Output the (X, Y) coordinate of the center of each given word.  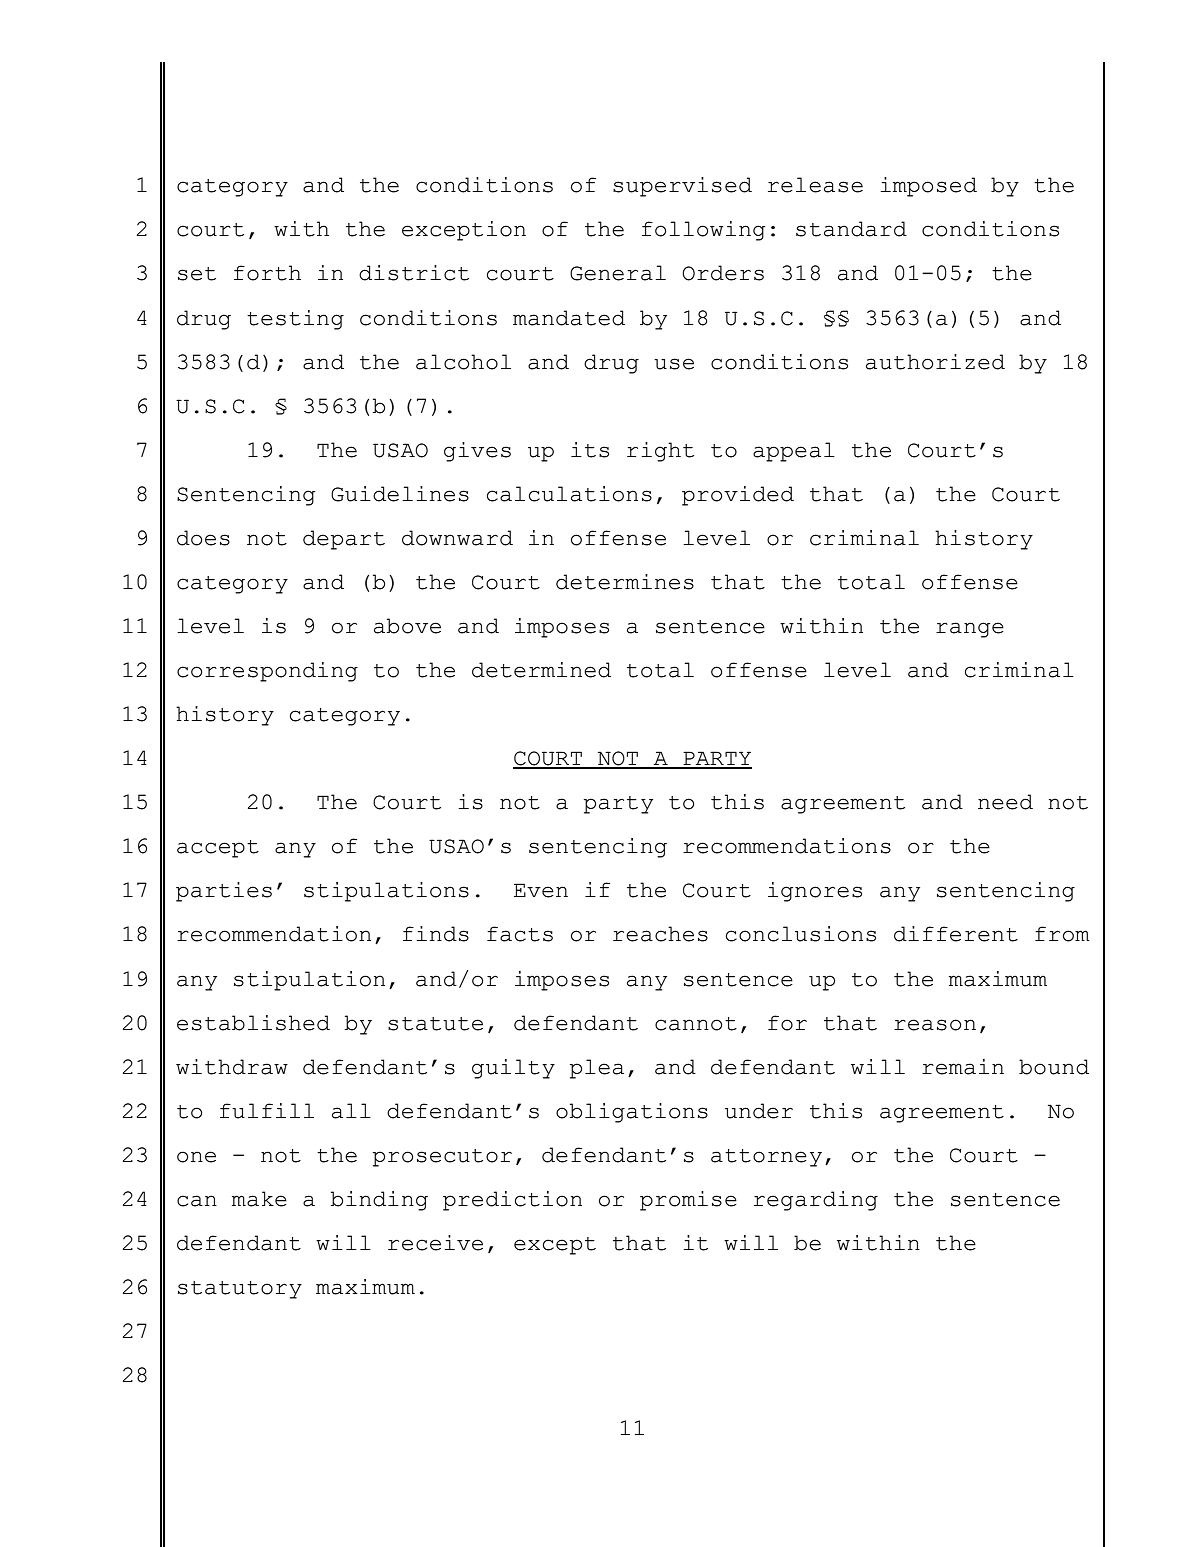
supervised (682, 187)
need (1005, 802)
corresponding (267, 672)
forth (267, 273)
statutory (240, 1290)
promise (688, 1201)
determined (541, 670)
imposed (928, 187)
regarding (816, 1201)
